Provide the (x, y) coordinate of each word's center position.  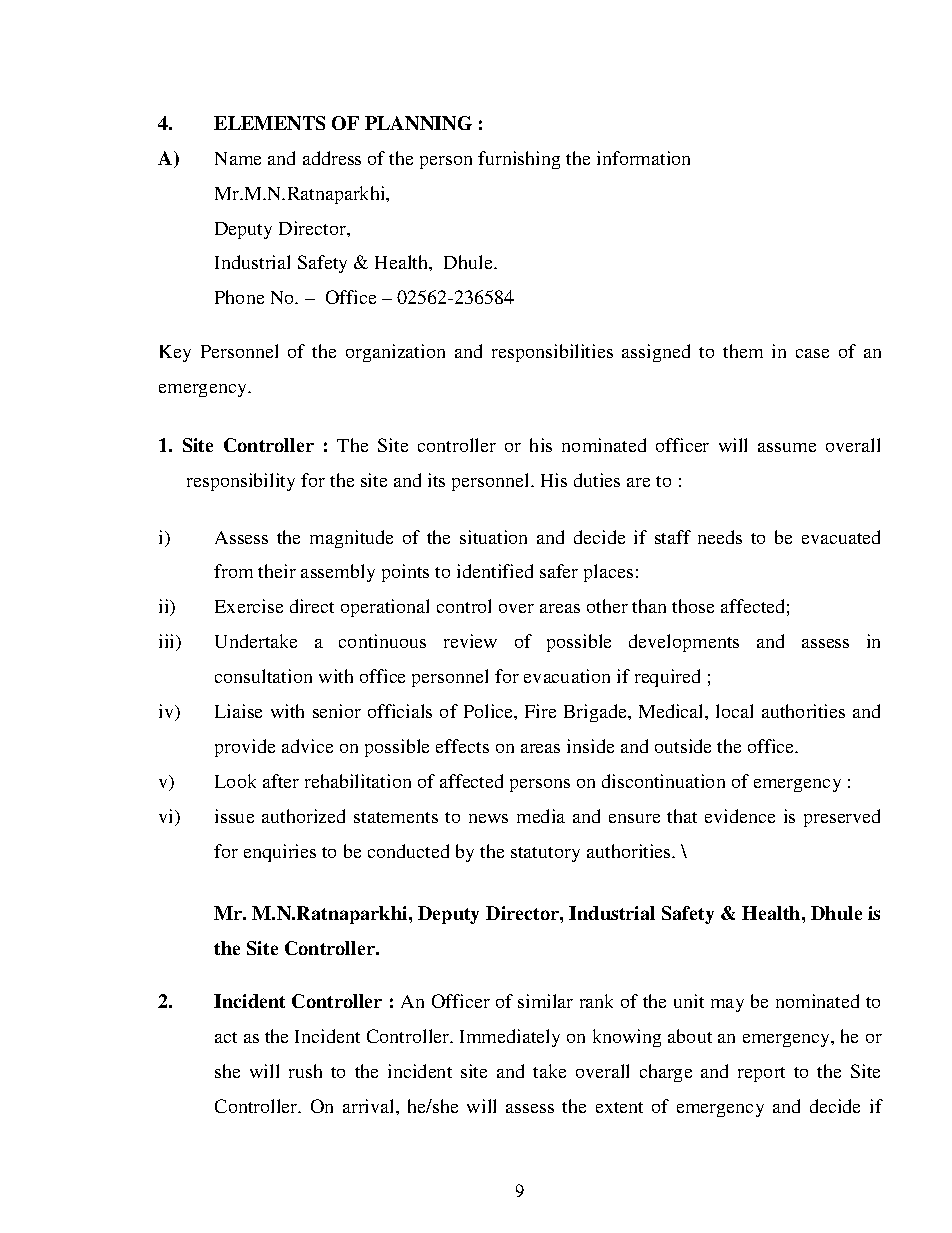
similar (545, 1001)
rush (305, 1071)
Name (238, 158)
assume (787, 447)
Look (235, 781)
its (436, 480)
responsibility (241, 482)
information (643, 158)
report (761, 1074)
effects (462, 746)
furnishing (519, 160)
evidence (740, 816)
